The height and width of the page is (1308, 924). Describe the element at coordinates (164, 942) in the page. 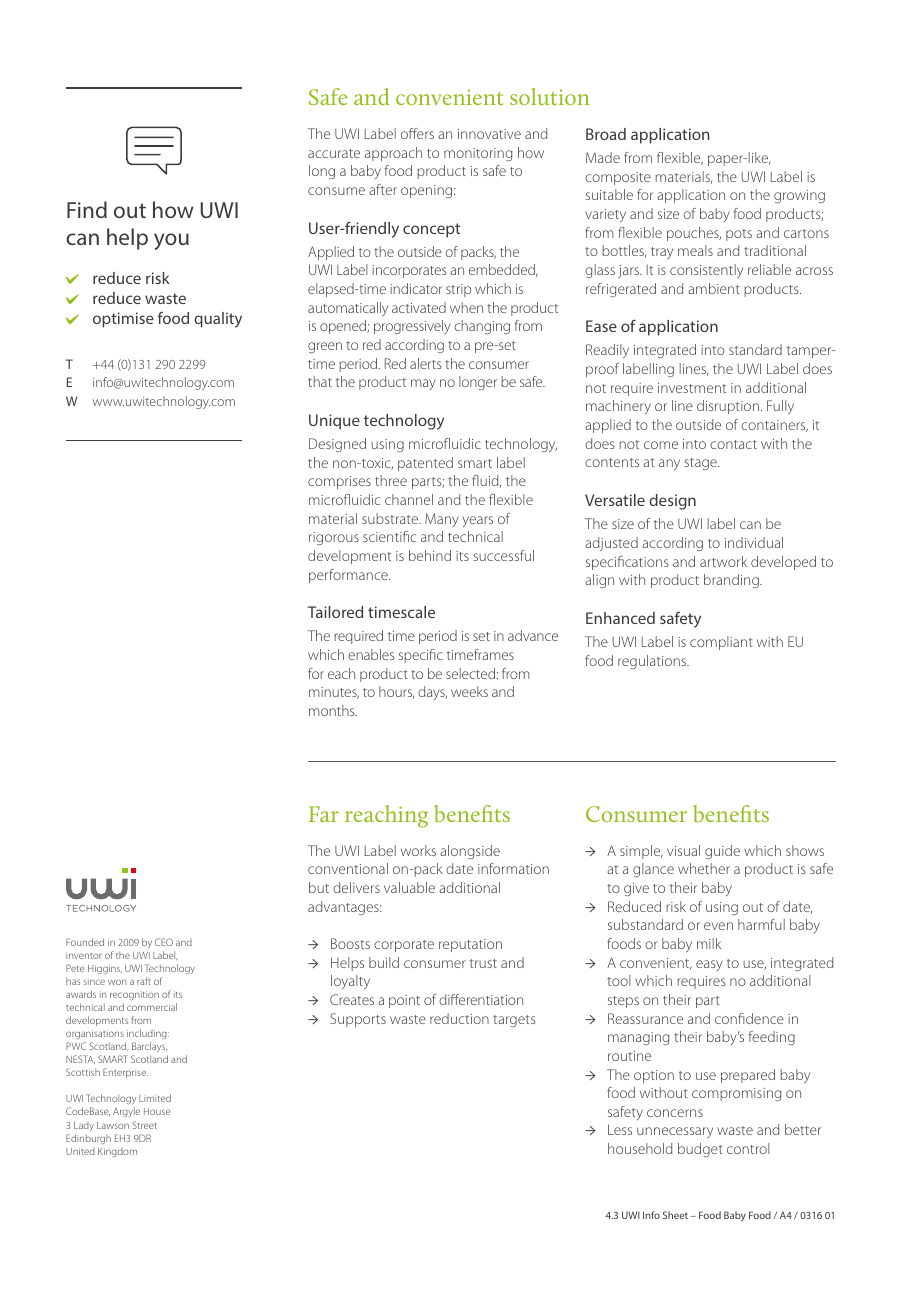

I see `CEO` at that location.
